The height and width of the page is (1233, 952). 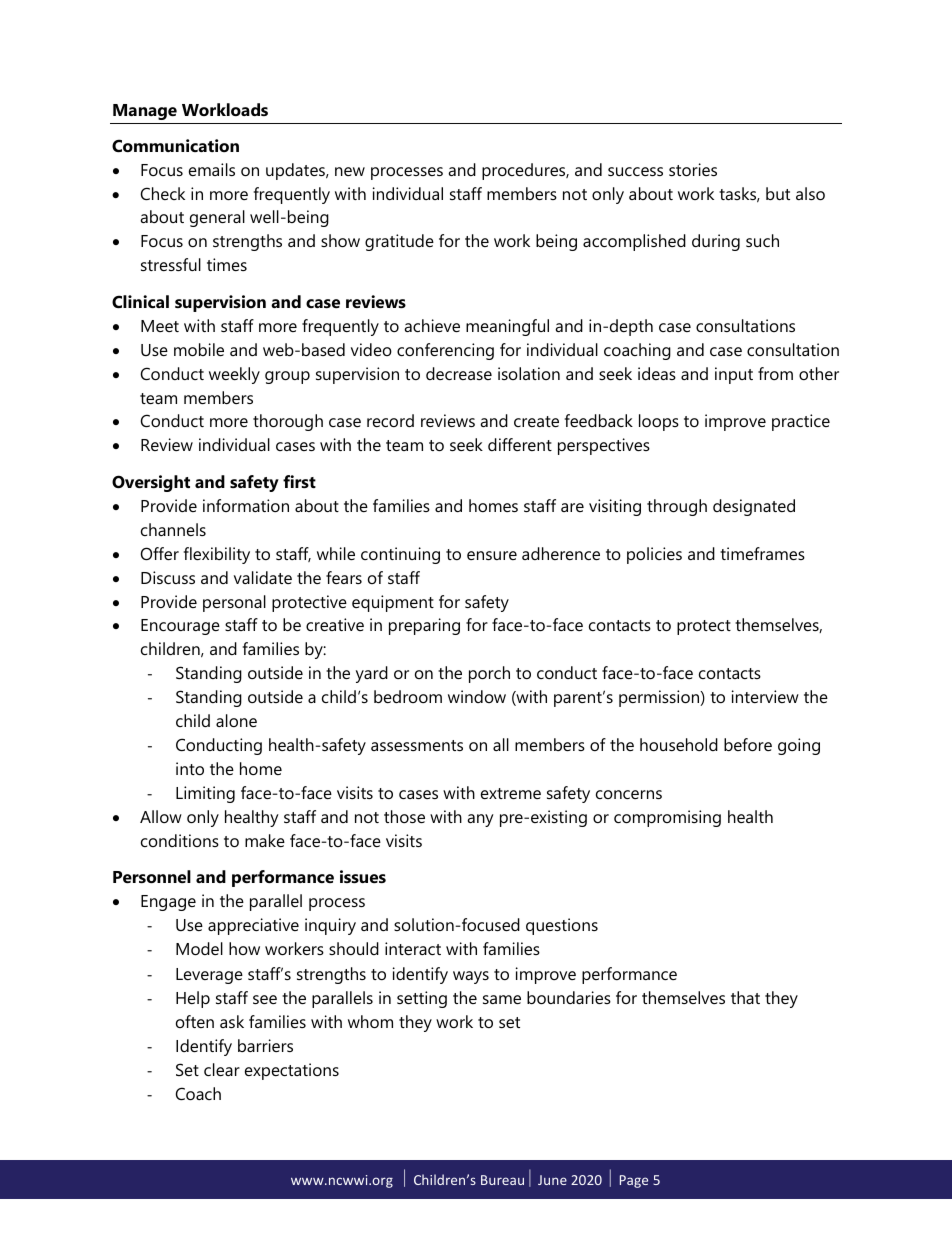 I want to click on mobile, so click(x=199, y=349).
